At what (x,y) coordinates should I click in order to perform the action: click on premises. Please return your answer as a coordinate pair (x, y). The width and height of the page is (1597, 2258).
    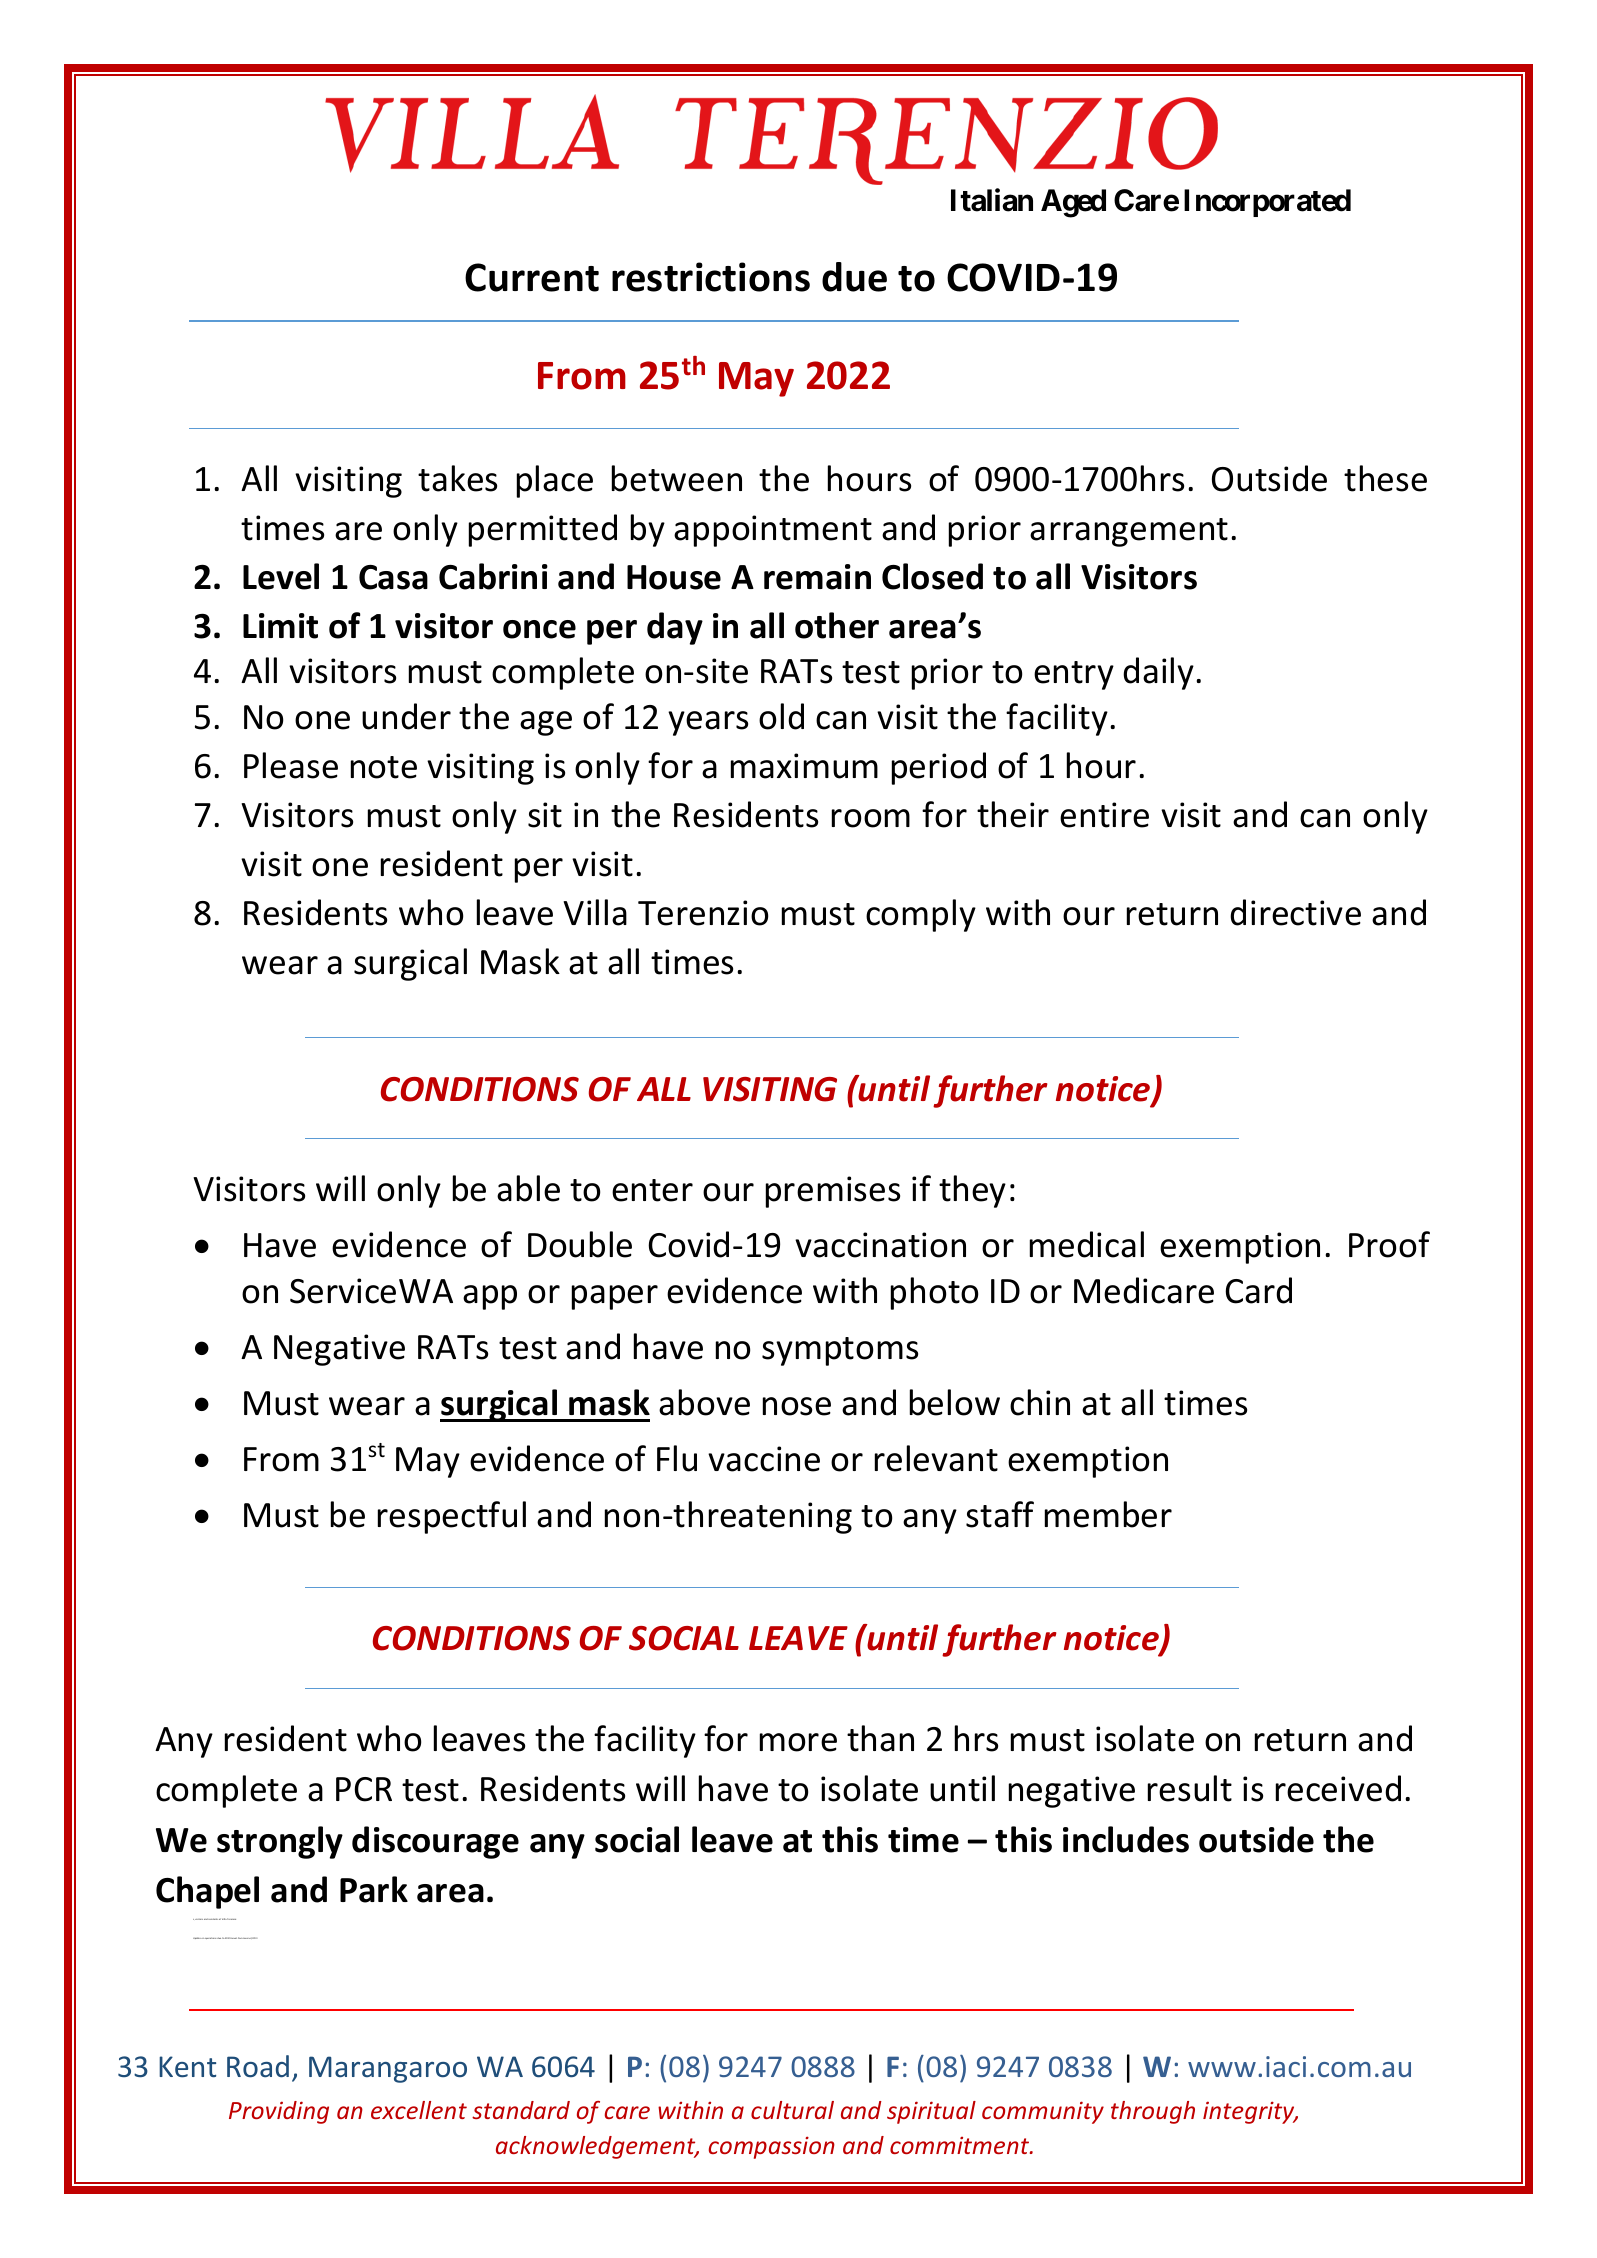
    Looking at the image, I should click on (833, 1192).
